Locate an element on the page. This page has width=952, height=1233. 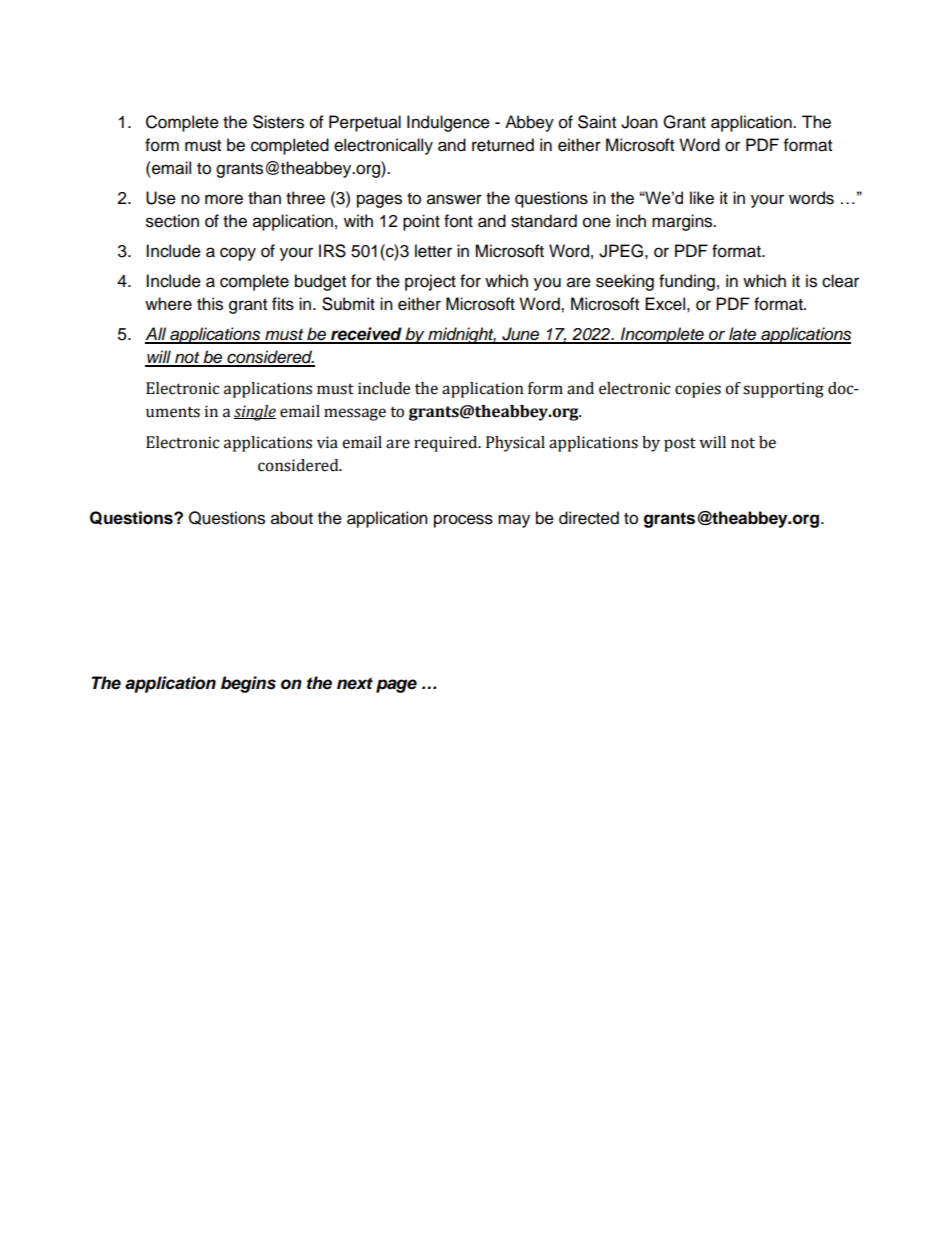
June is located at coordinates (521, 335).
